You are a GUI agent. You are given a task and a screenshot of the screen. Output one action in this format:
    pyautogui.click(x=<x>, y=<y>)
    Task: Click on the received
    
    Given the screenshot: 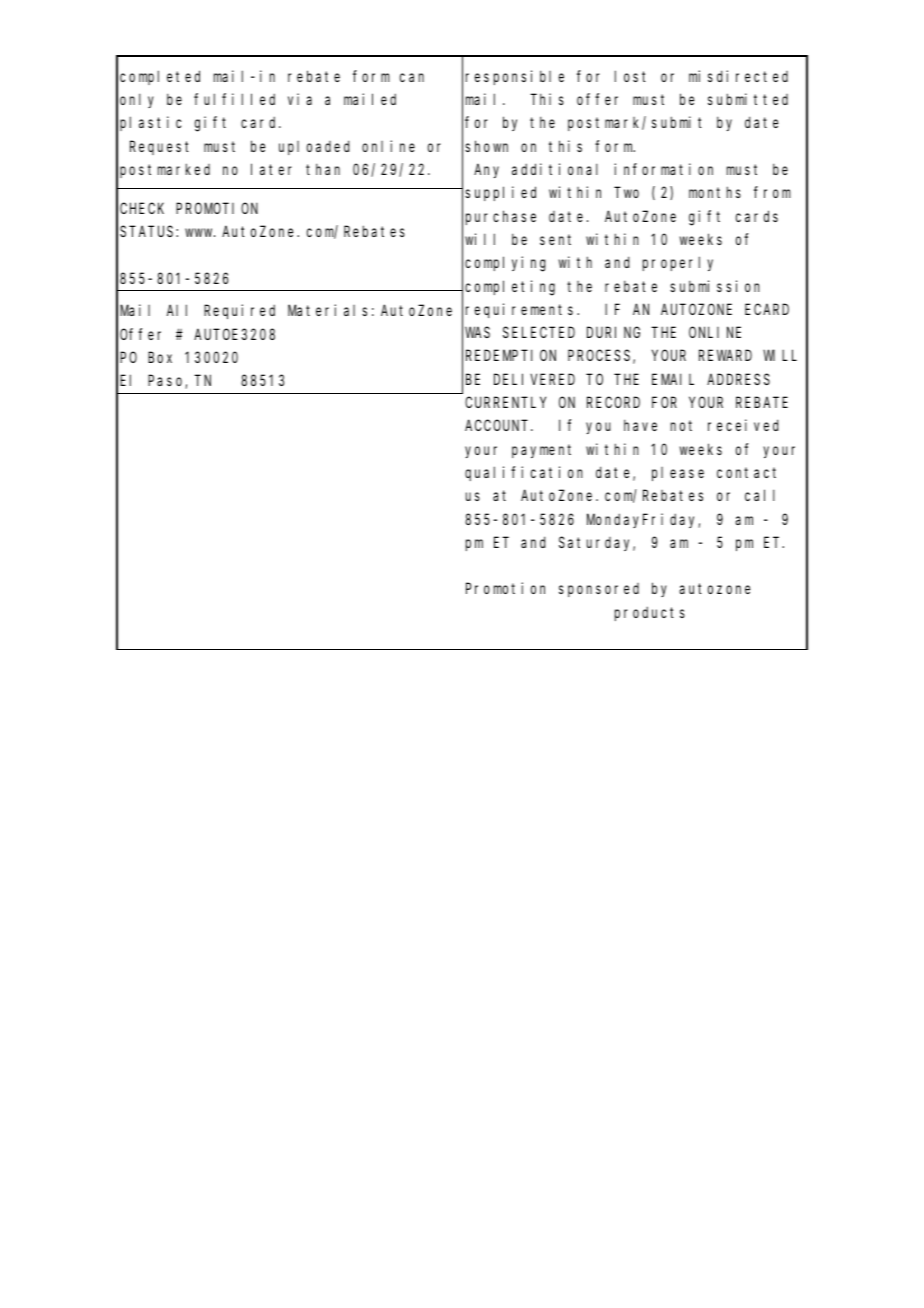 What is the action you would take?
    pyautogui.click(x=743, y=425)
